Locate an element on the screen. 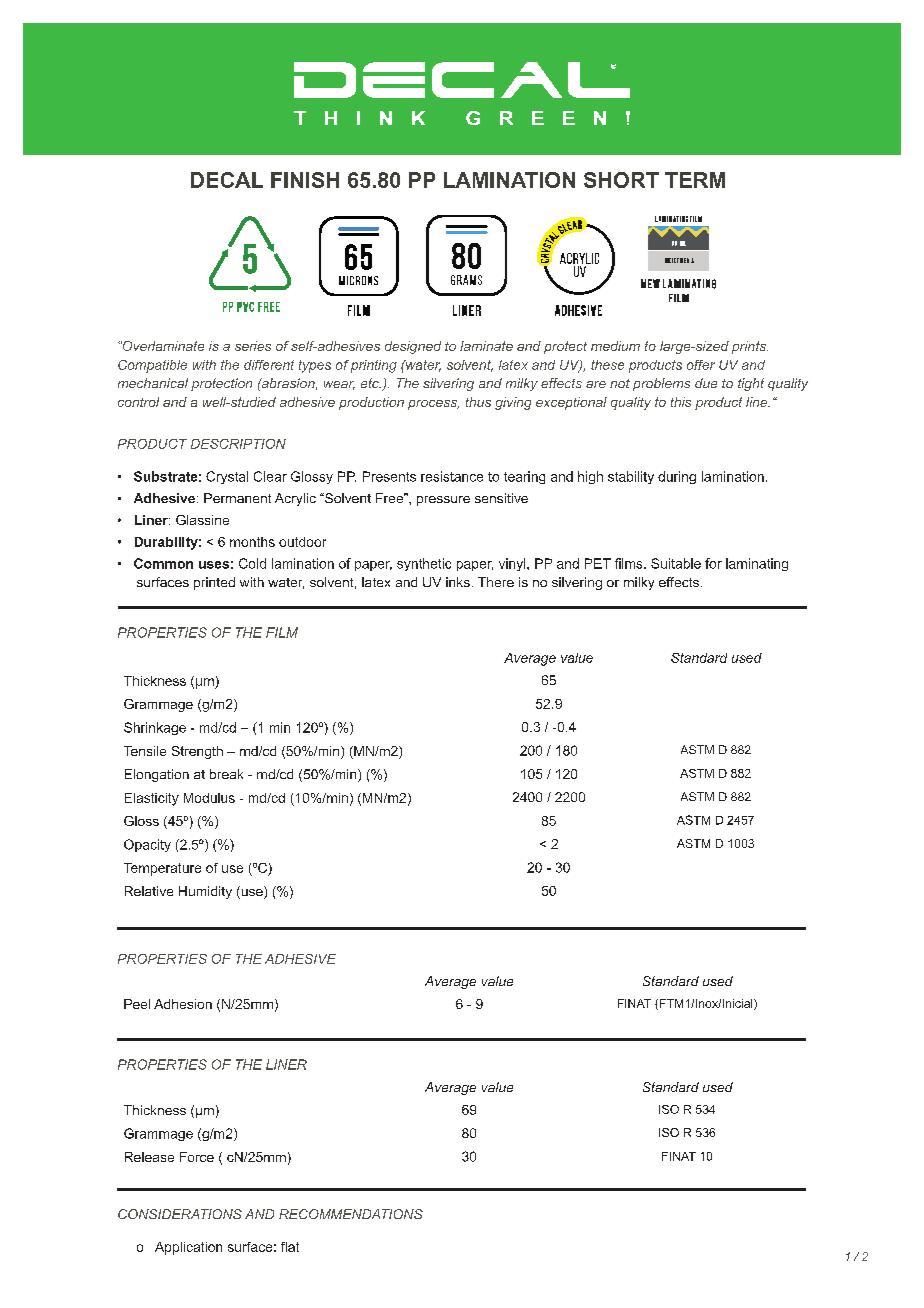 The width and height of the screenshot is (924, 1308). Adhesion is located at coordinates (183, 1004).
